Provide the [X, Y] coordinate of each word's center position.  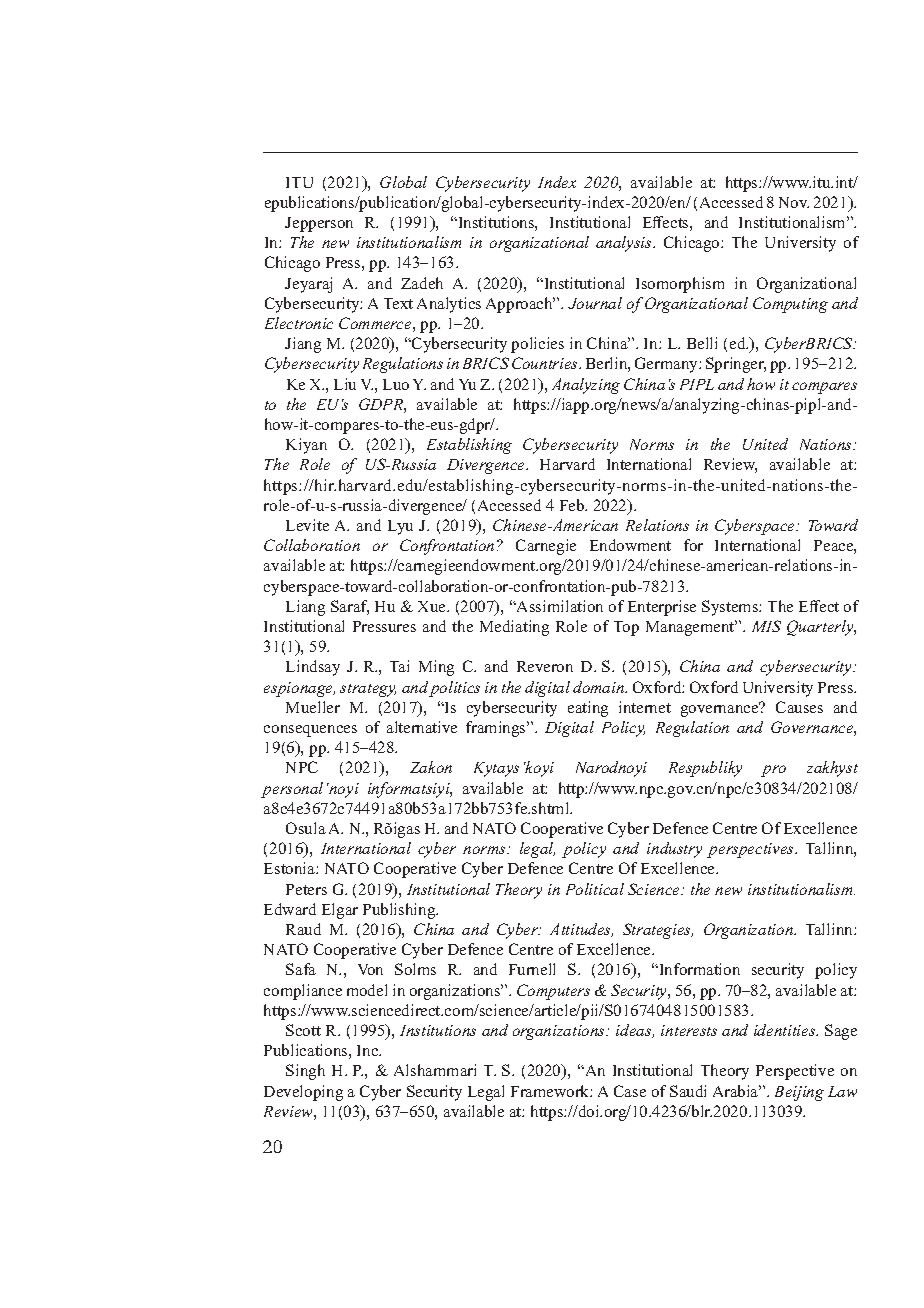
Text [398, 303]
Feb [573, 505]
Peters [306, 889]
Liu [345, 384]
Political [595, 889]
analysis [625, 244]
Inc [369, 1050]
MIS [766, 626]
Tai [399, 666]
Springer [736, 365]
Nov [794, 202]
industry [674, 850]
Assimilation [559, 606]
